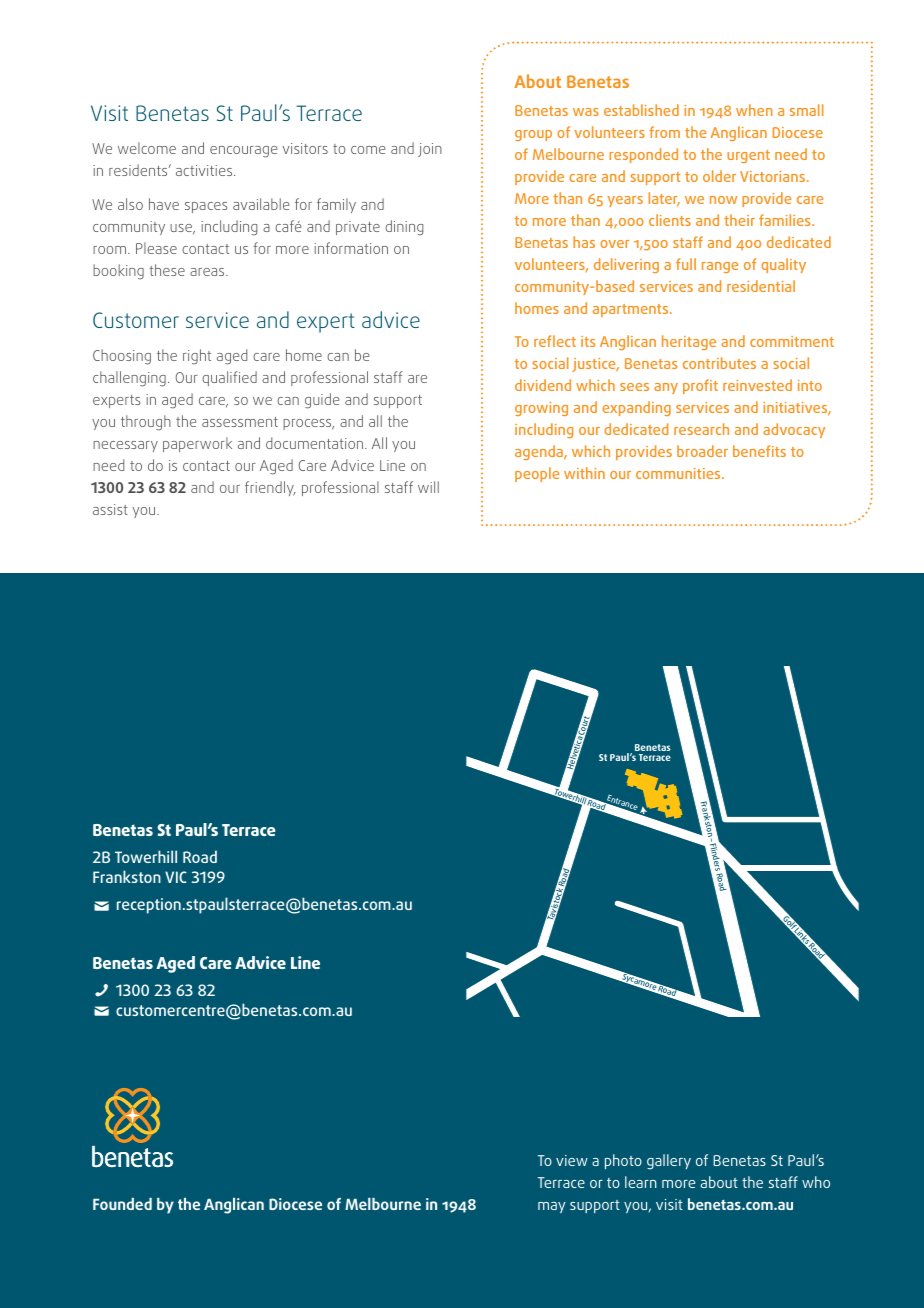 This screenshot has width=924, height=1308. What do you see at coordinates (205, 170) in the screenshot?
I see `activities` at bounding box center [205, 170].
